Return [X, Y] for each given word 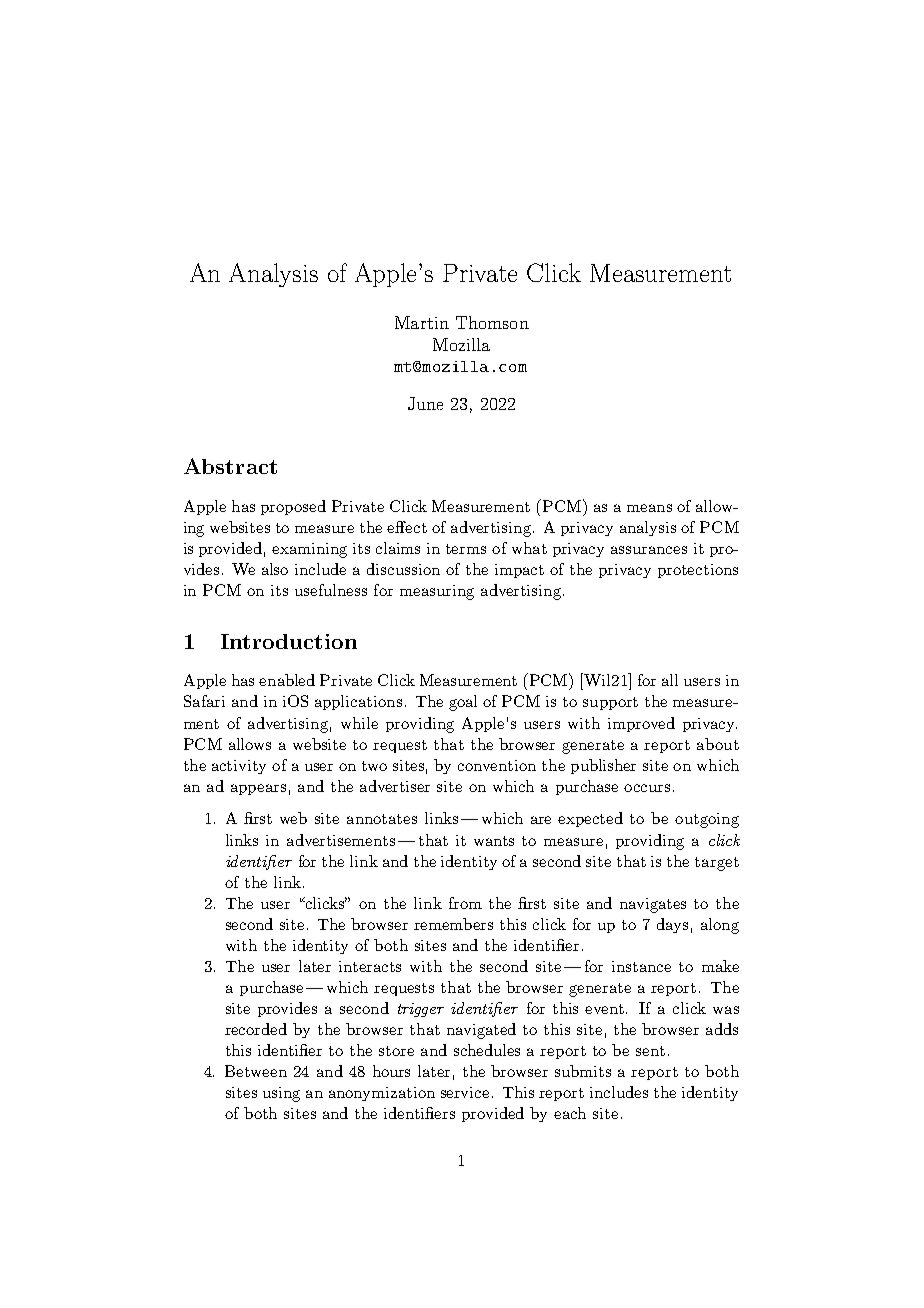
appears [258, 789]
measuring [437, 592]
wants [494, 841]
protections [698, 571]
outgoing [707, 820]
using [281, 1094]
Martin [422, 322]
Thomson [492, 322]
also [275, 569]
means [649, 508]
